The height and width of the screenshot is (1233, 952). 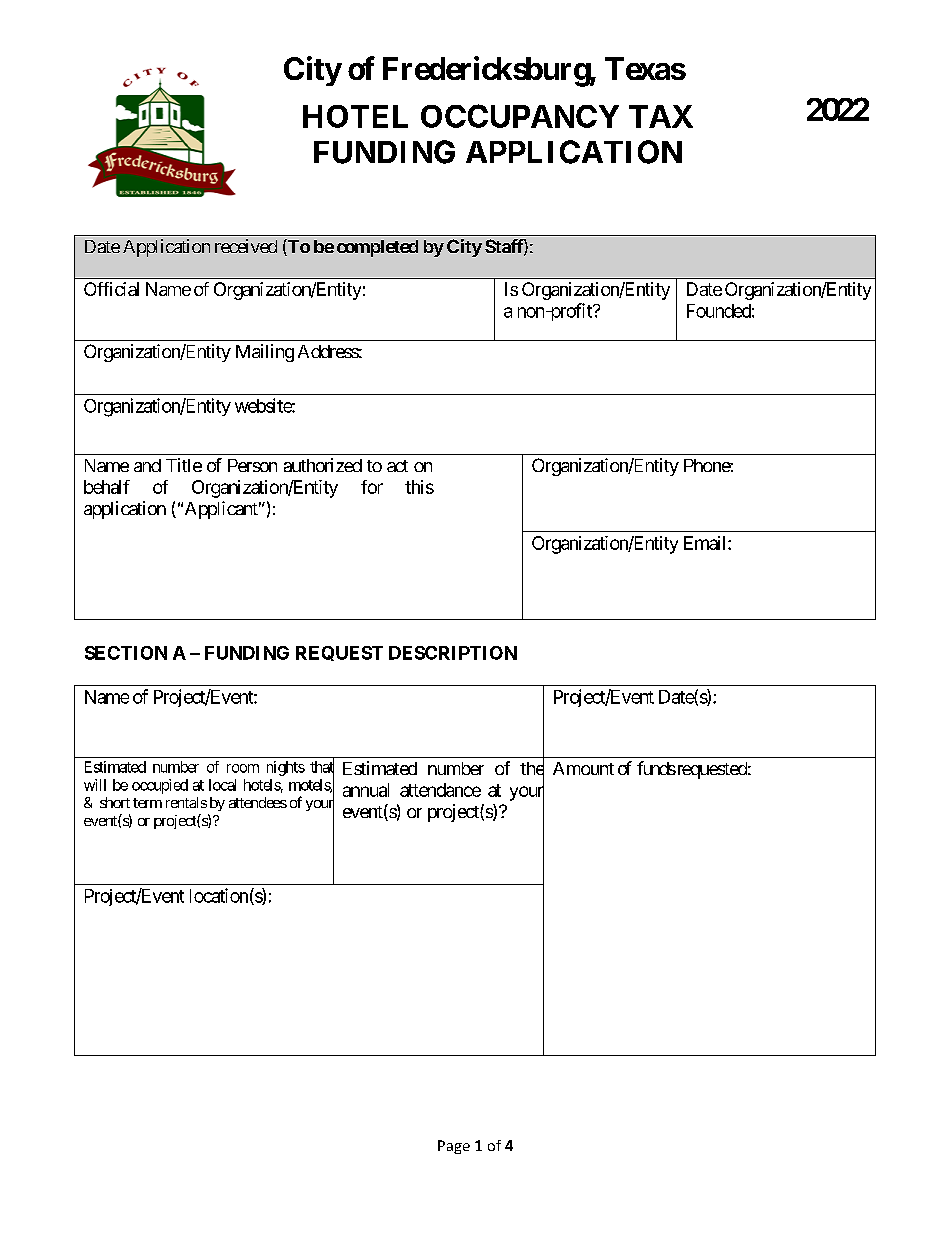 I want to click on Page, so click(x=454, y=1147).
